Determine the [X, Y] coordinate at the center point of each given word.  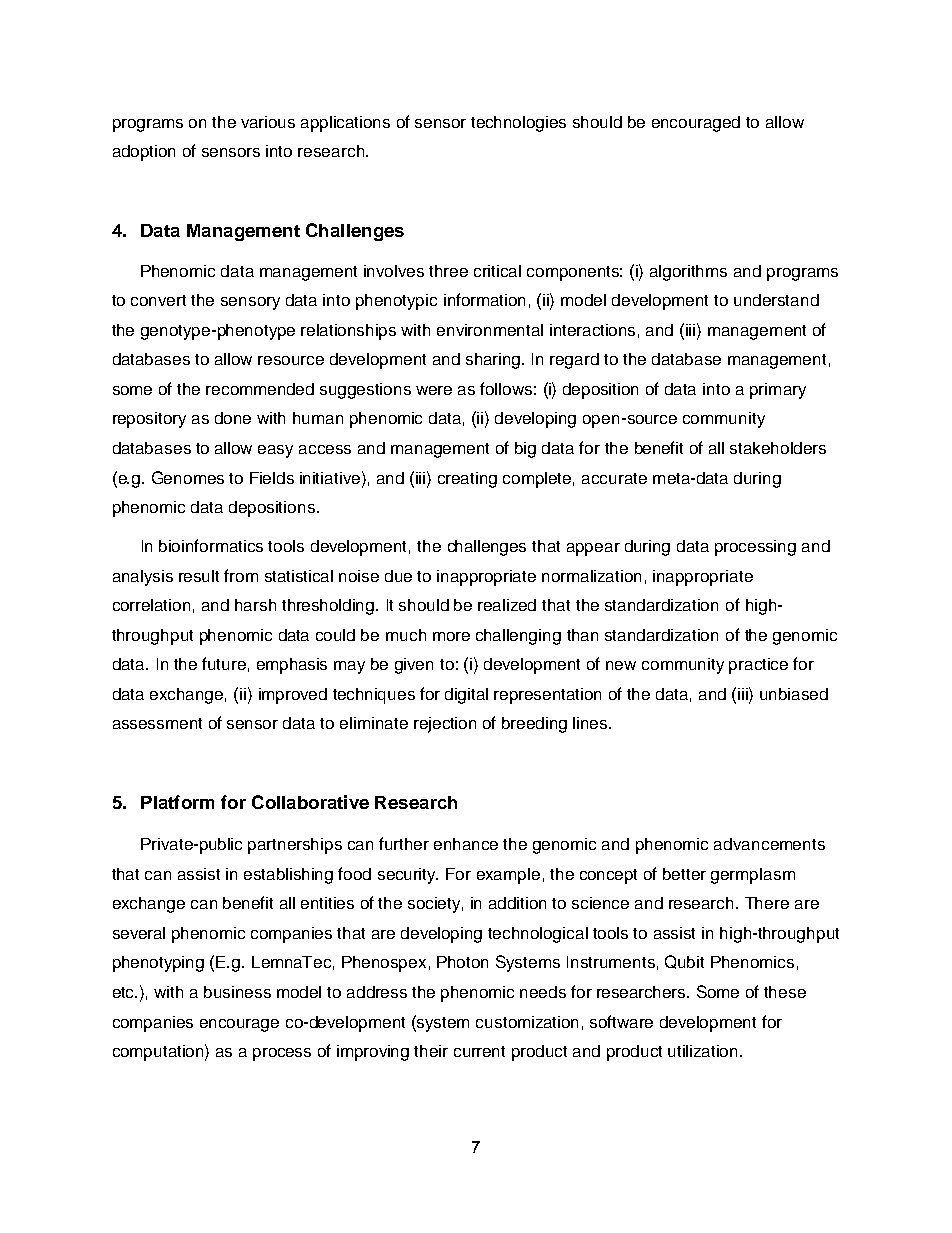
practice [758, 666]
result [199, 576]
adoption [144, 153]
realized [507, 605]
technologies [518, 124]
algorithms [688, 273]
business [237, 992]
